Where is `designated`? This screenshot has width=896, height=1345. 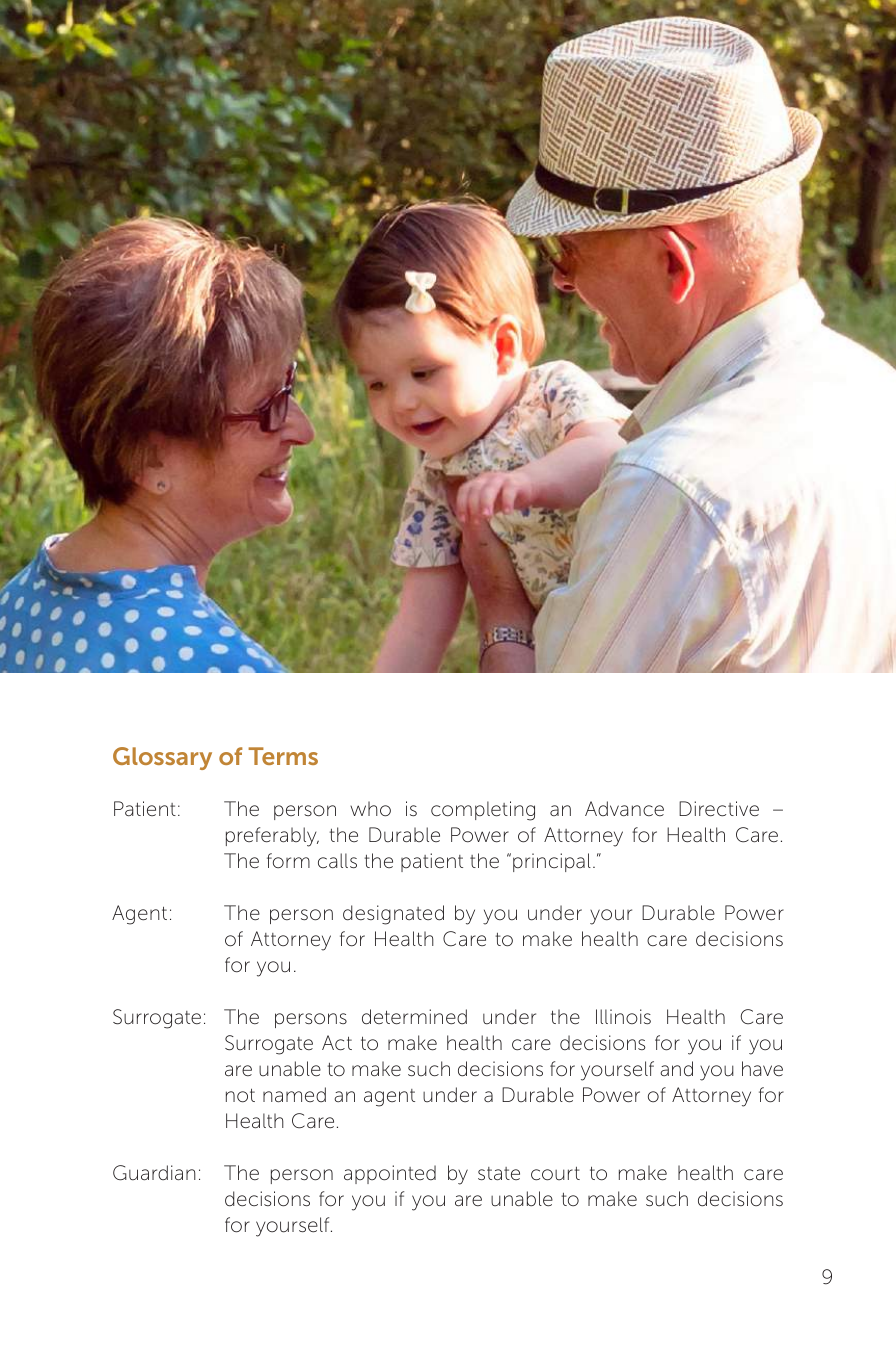
designated is located at coordinates (393, 915).
